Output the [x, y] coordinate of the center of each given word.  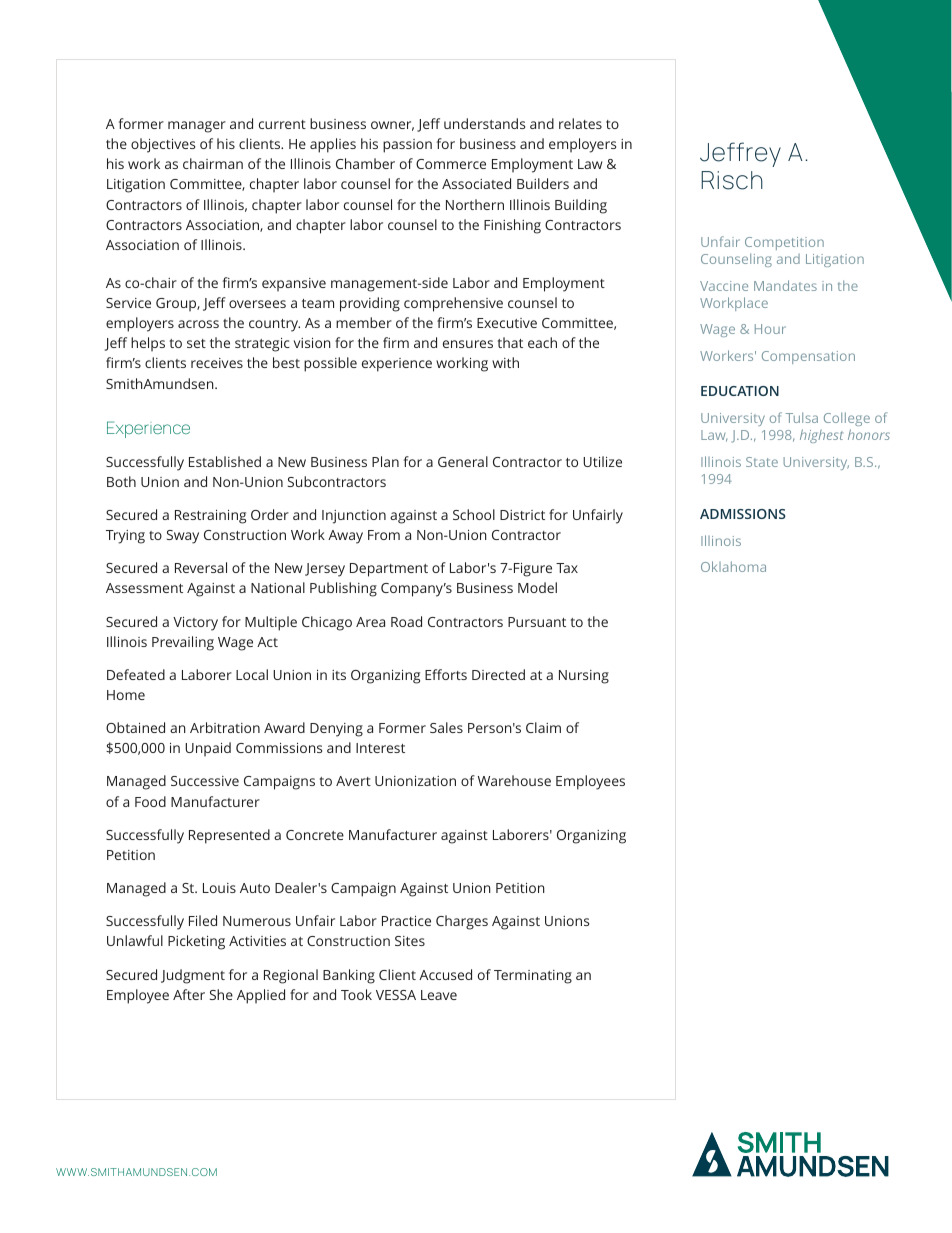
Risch [732, 180]
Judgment [193, 976]
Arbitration [225, 727]
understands [484, 123]
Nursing [584, 677]
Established [225, 461]
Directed [498, 674]
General [463, 461]
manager [197, 127]
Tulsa [802, 417]
